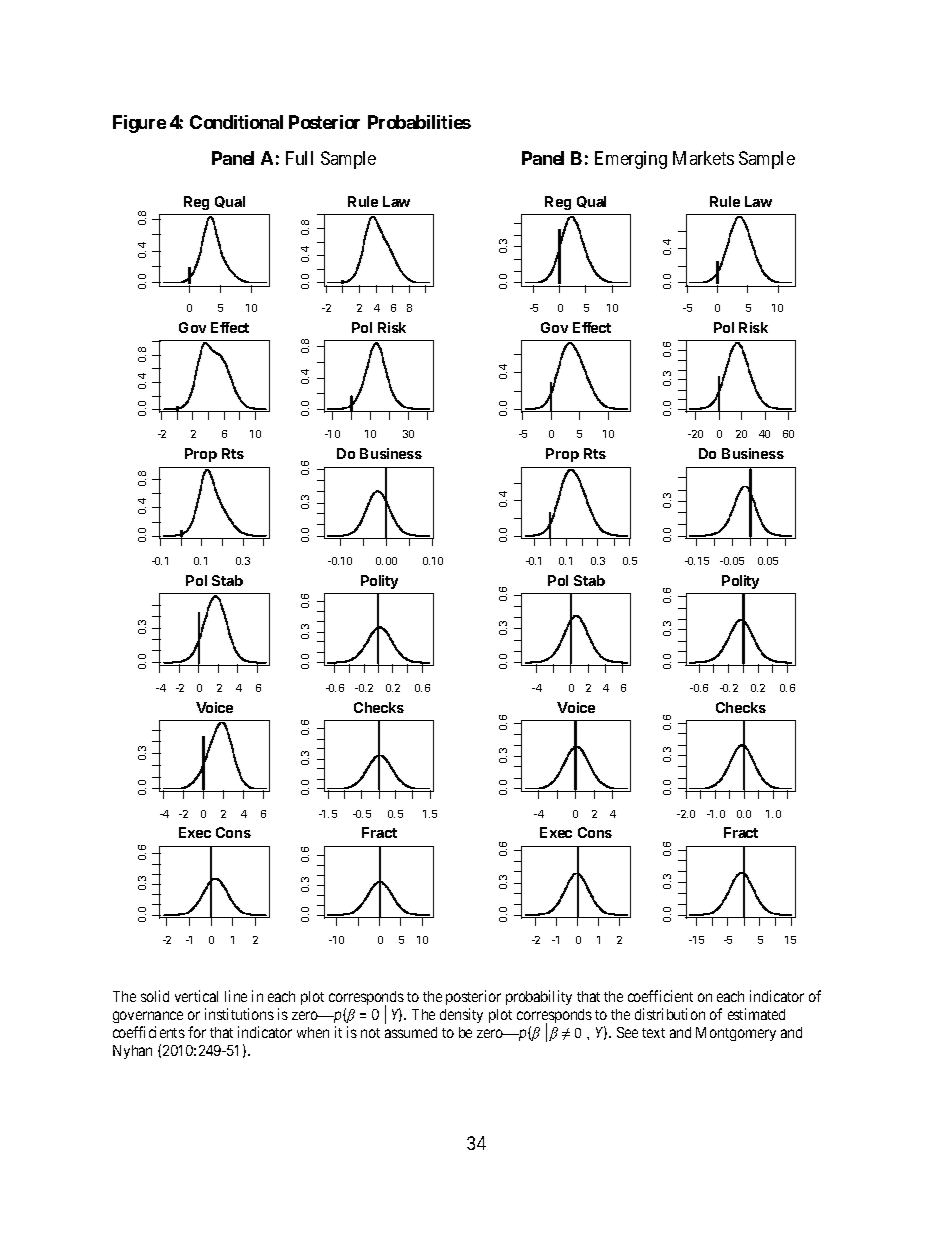 The width and height of the image is (952, 1233). I want to click on density, so click(461, 1015).
